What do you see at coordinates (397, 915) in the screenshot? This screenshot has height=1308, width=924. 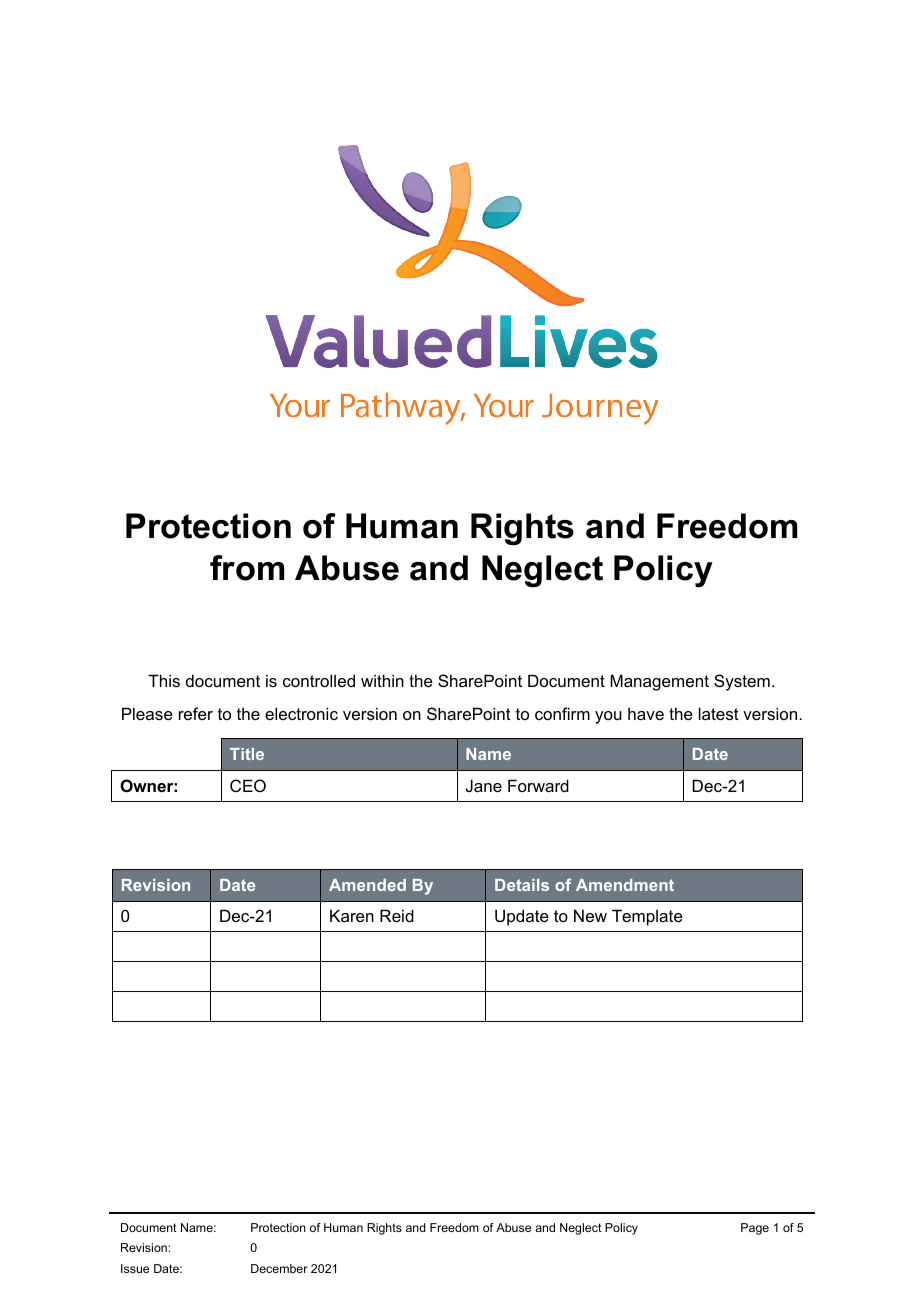 I see `Reid` at bounding box center [397, 915].
